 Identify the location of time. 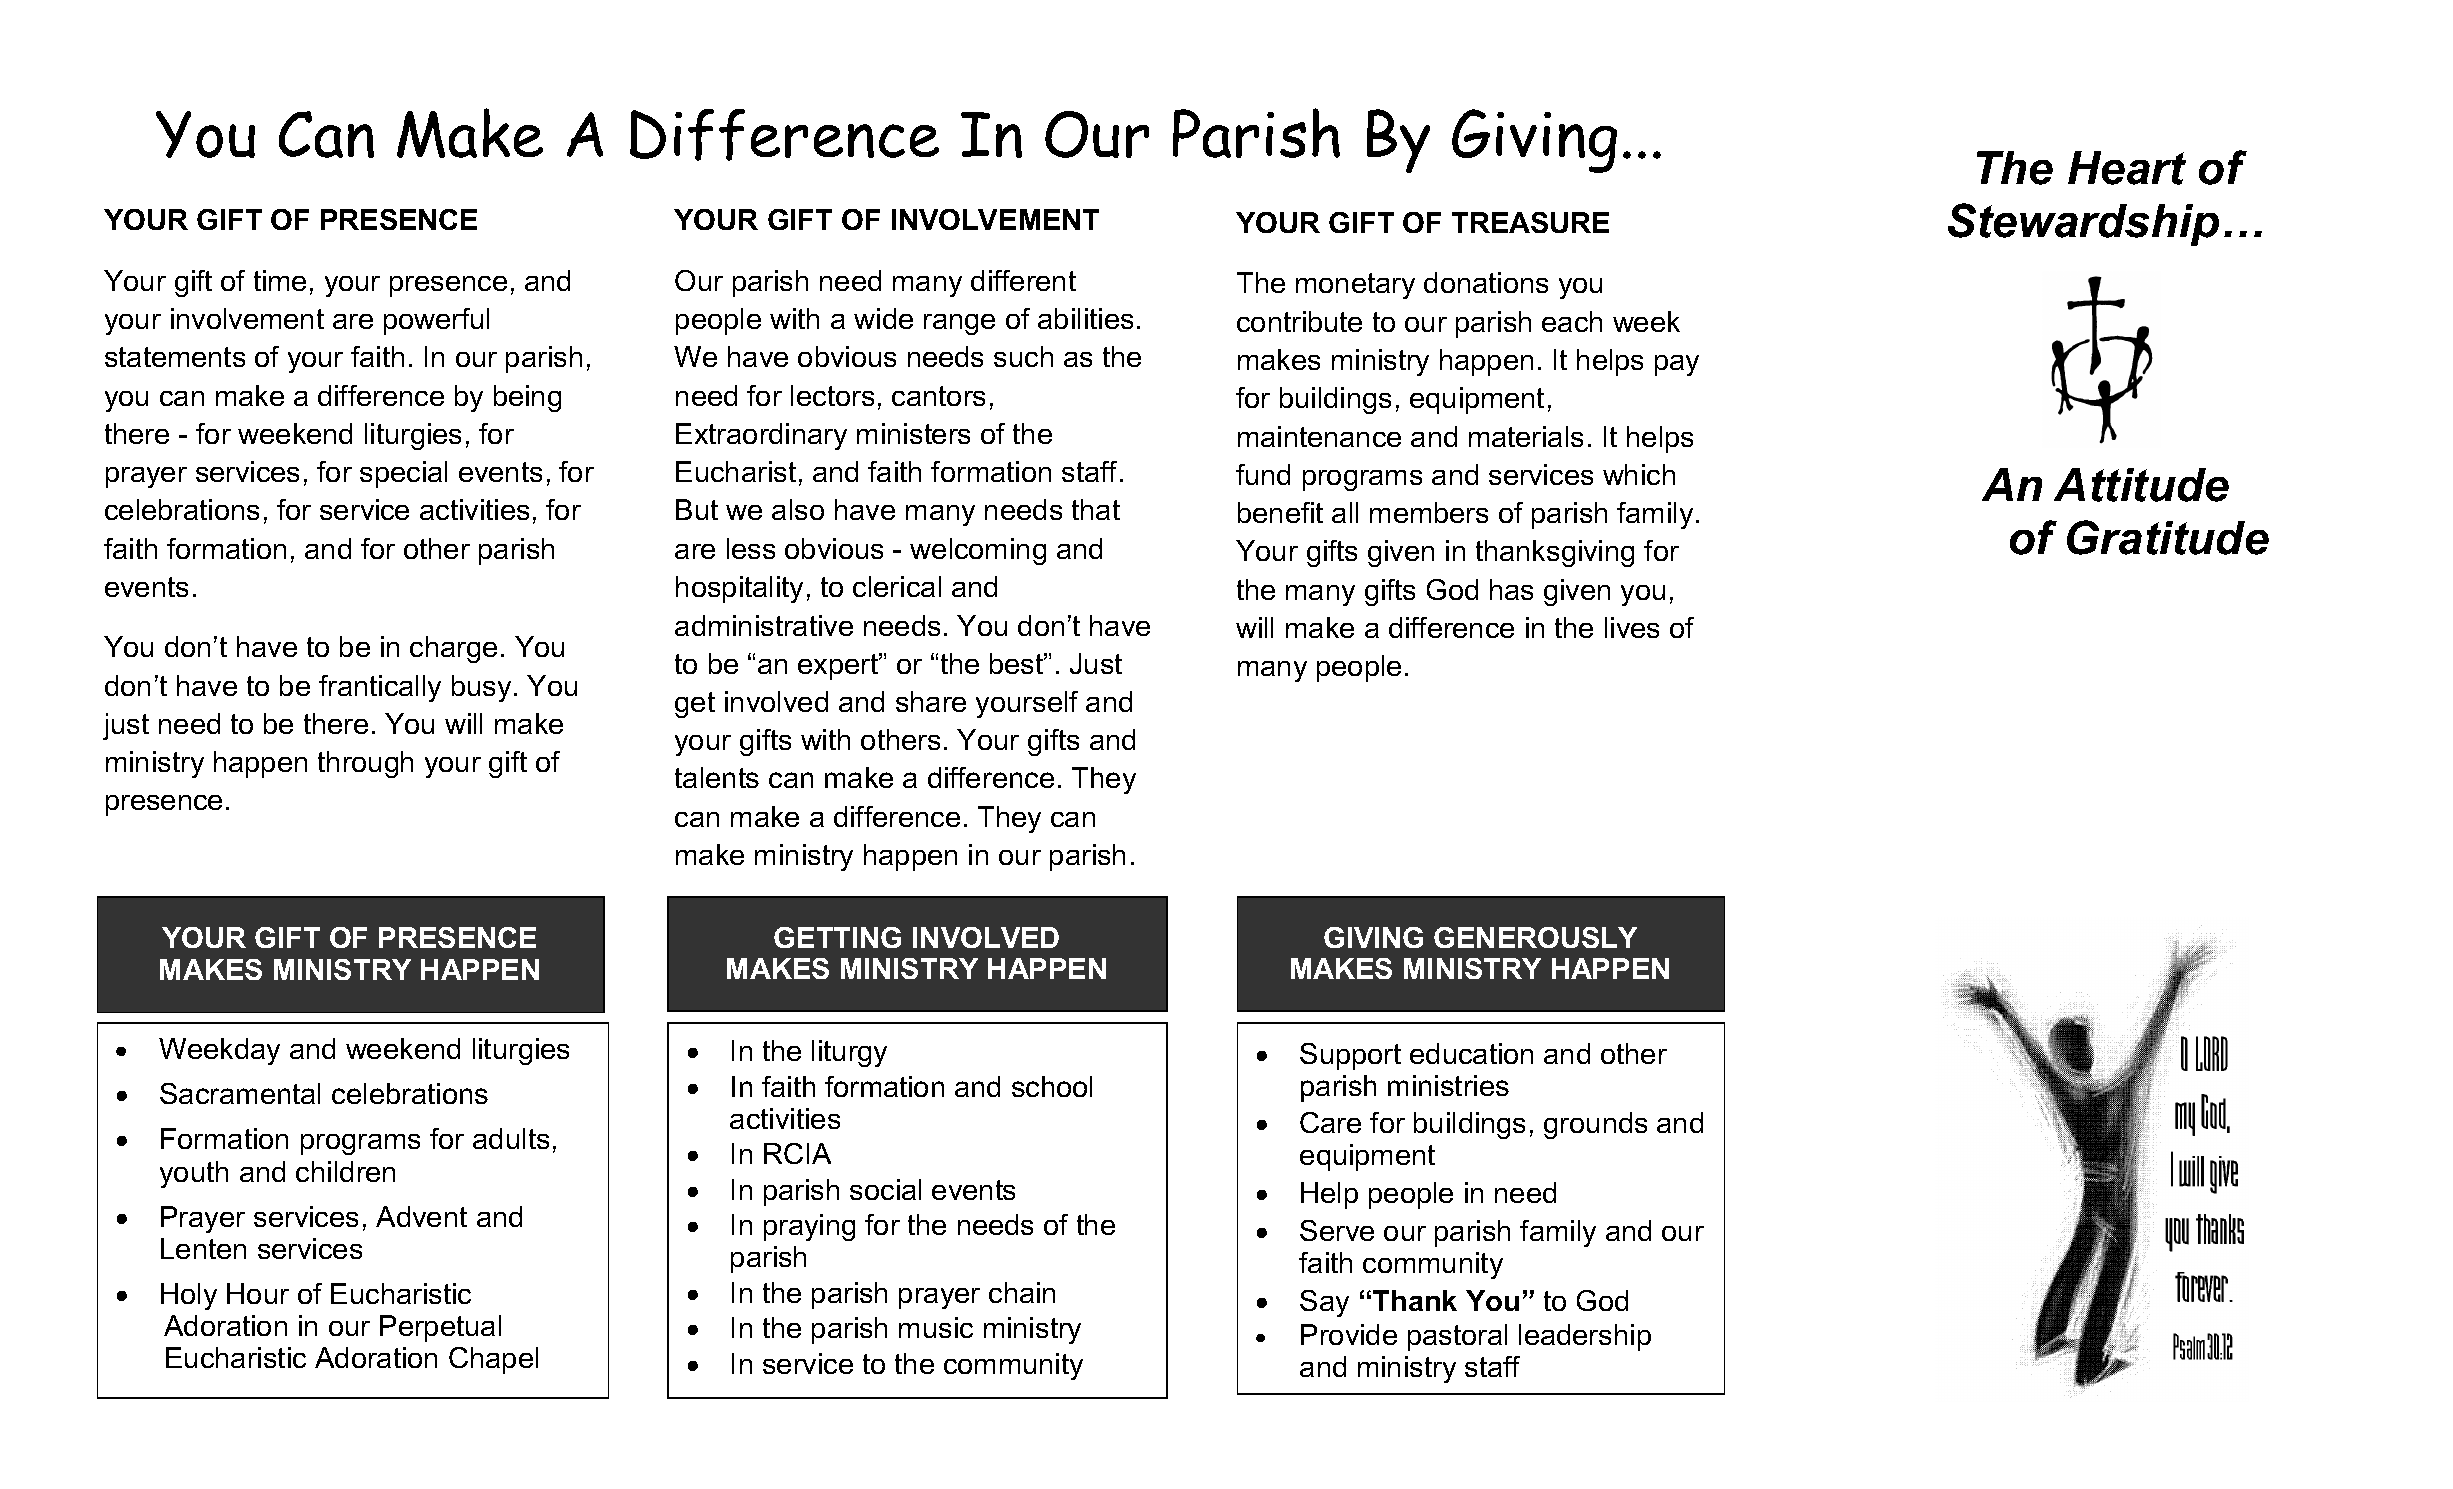
(280, 280).
